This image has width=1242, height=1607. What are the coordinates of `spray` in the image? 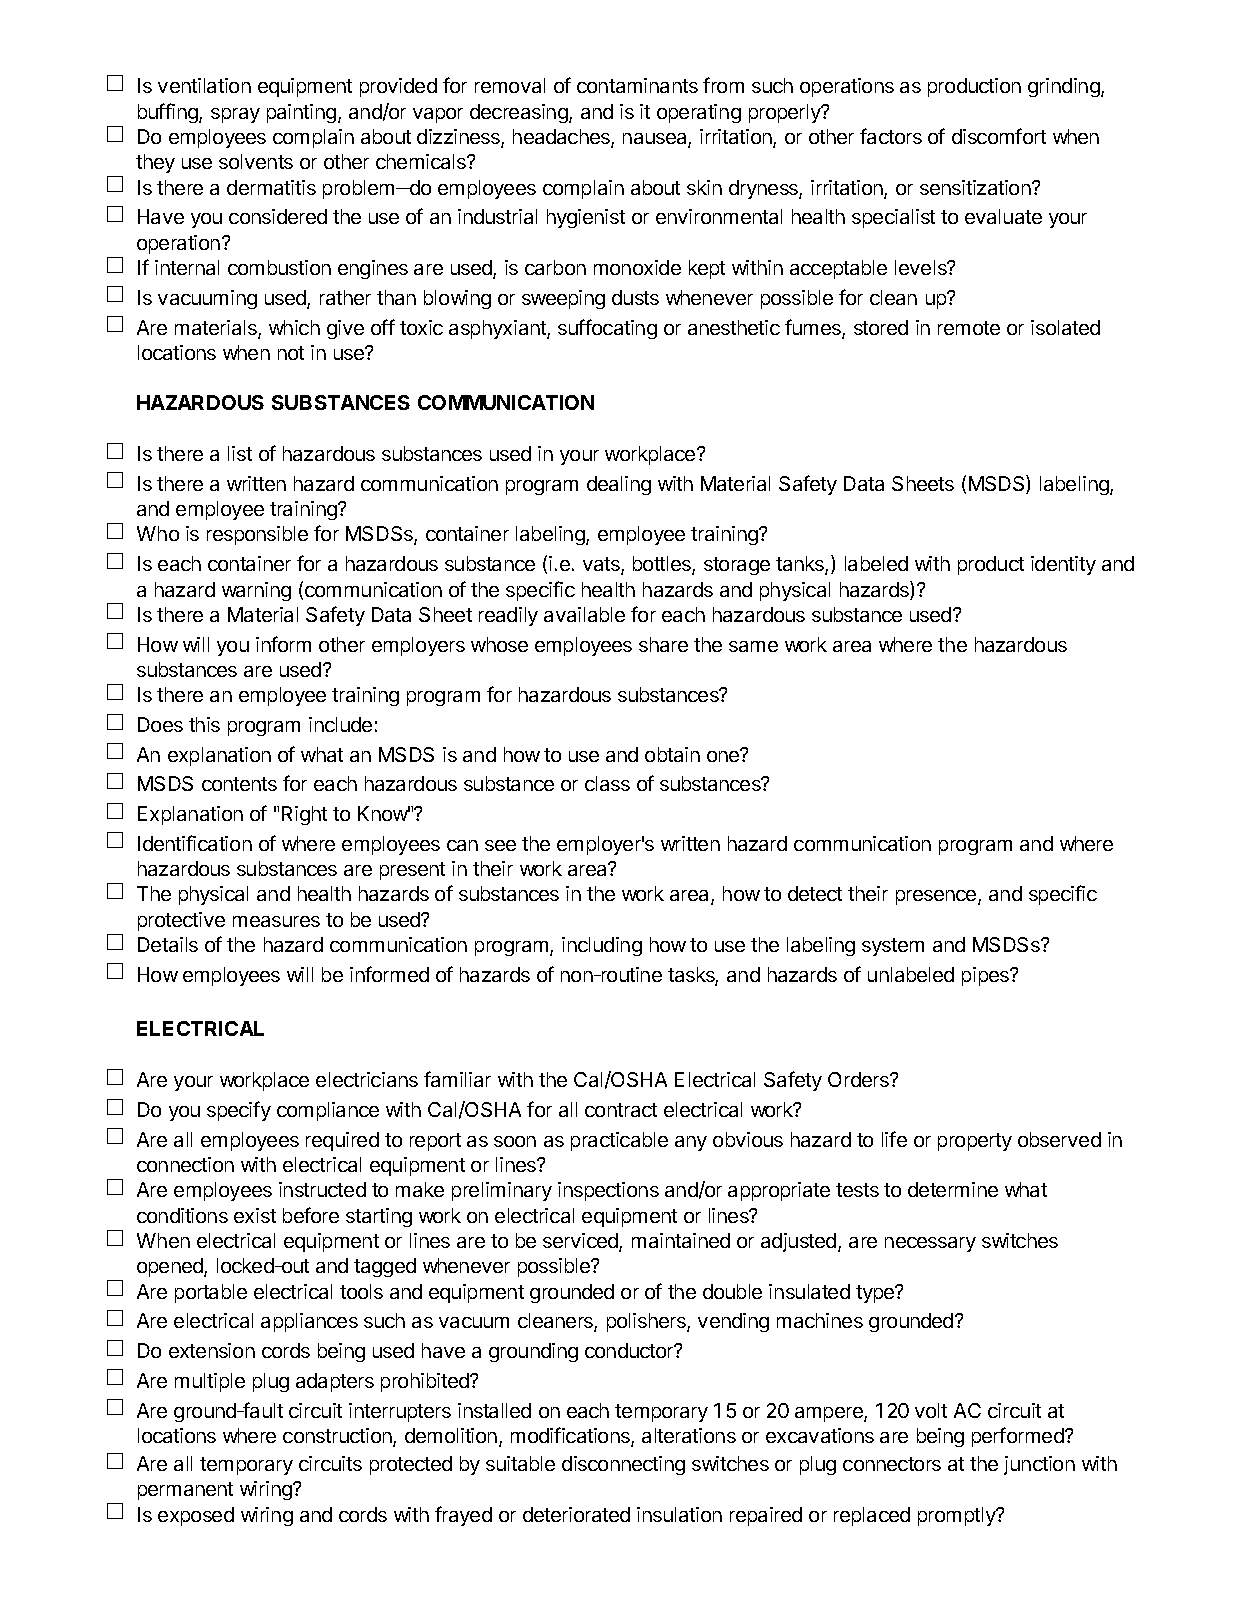 It's located at (235, 115).
